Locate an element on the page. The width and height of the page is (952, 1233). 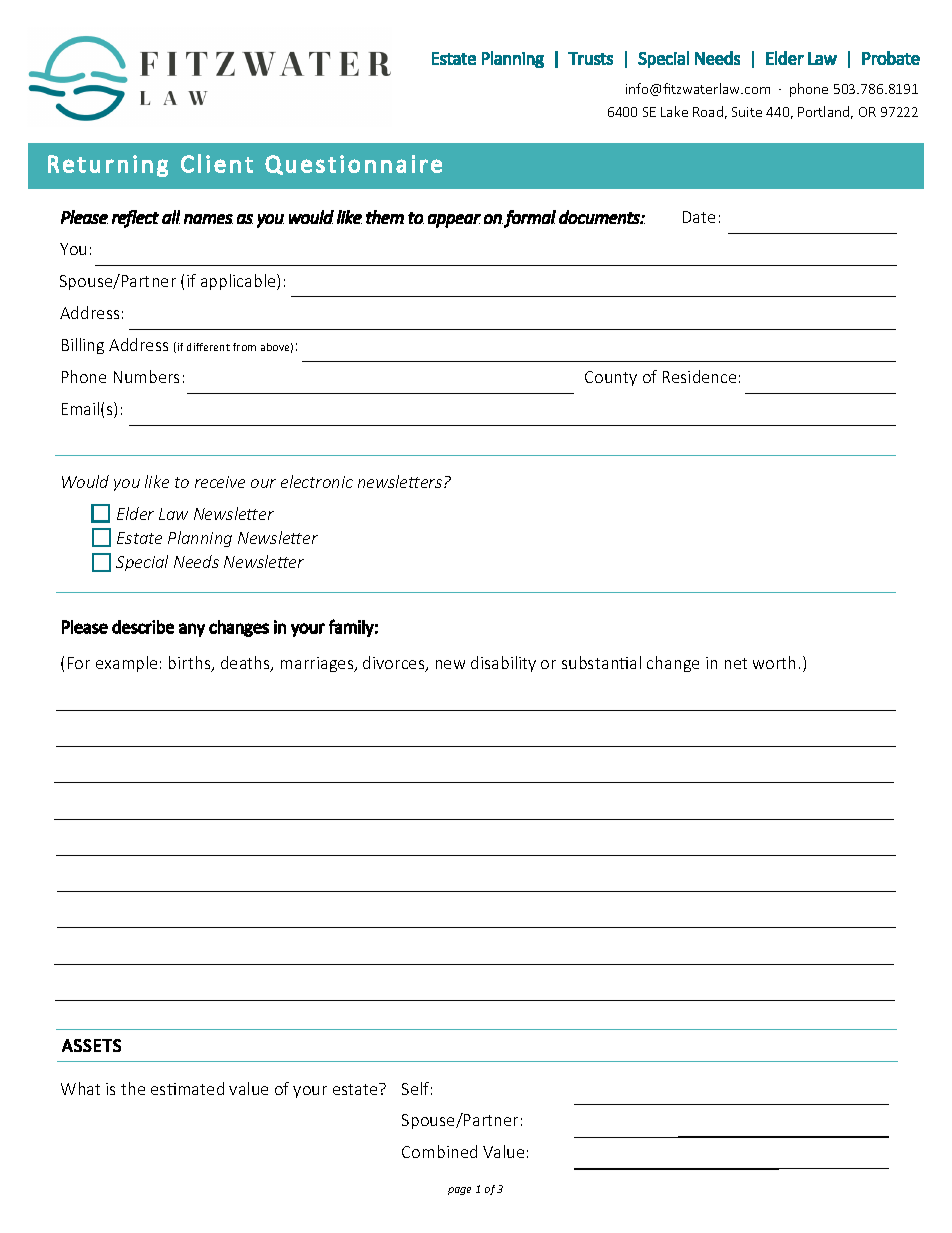
County is located at coordinates (611, 378).
